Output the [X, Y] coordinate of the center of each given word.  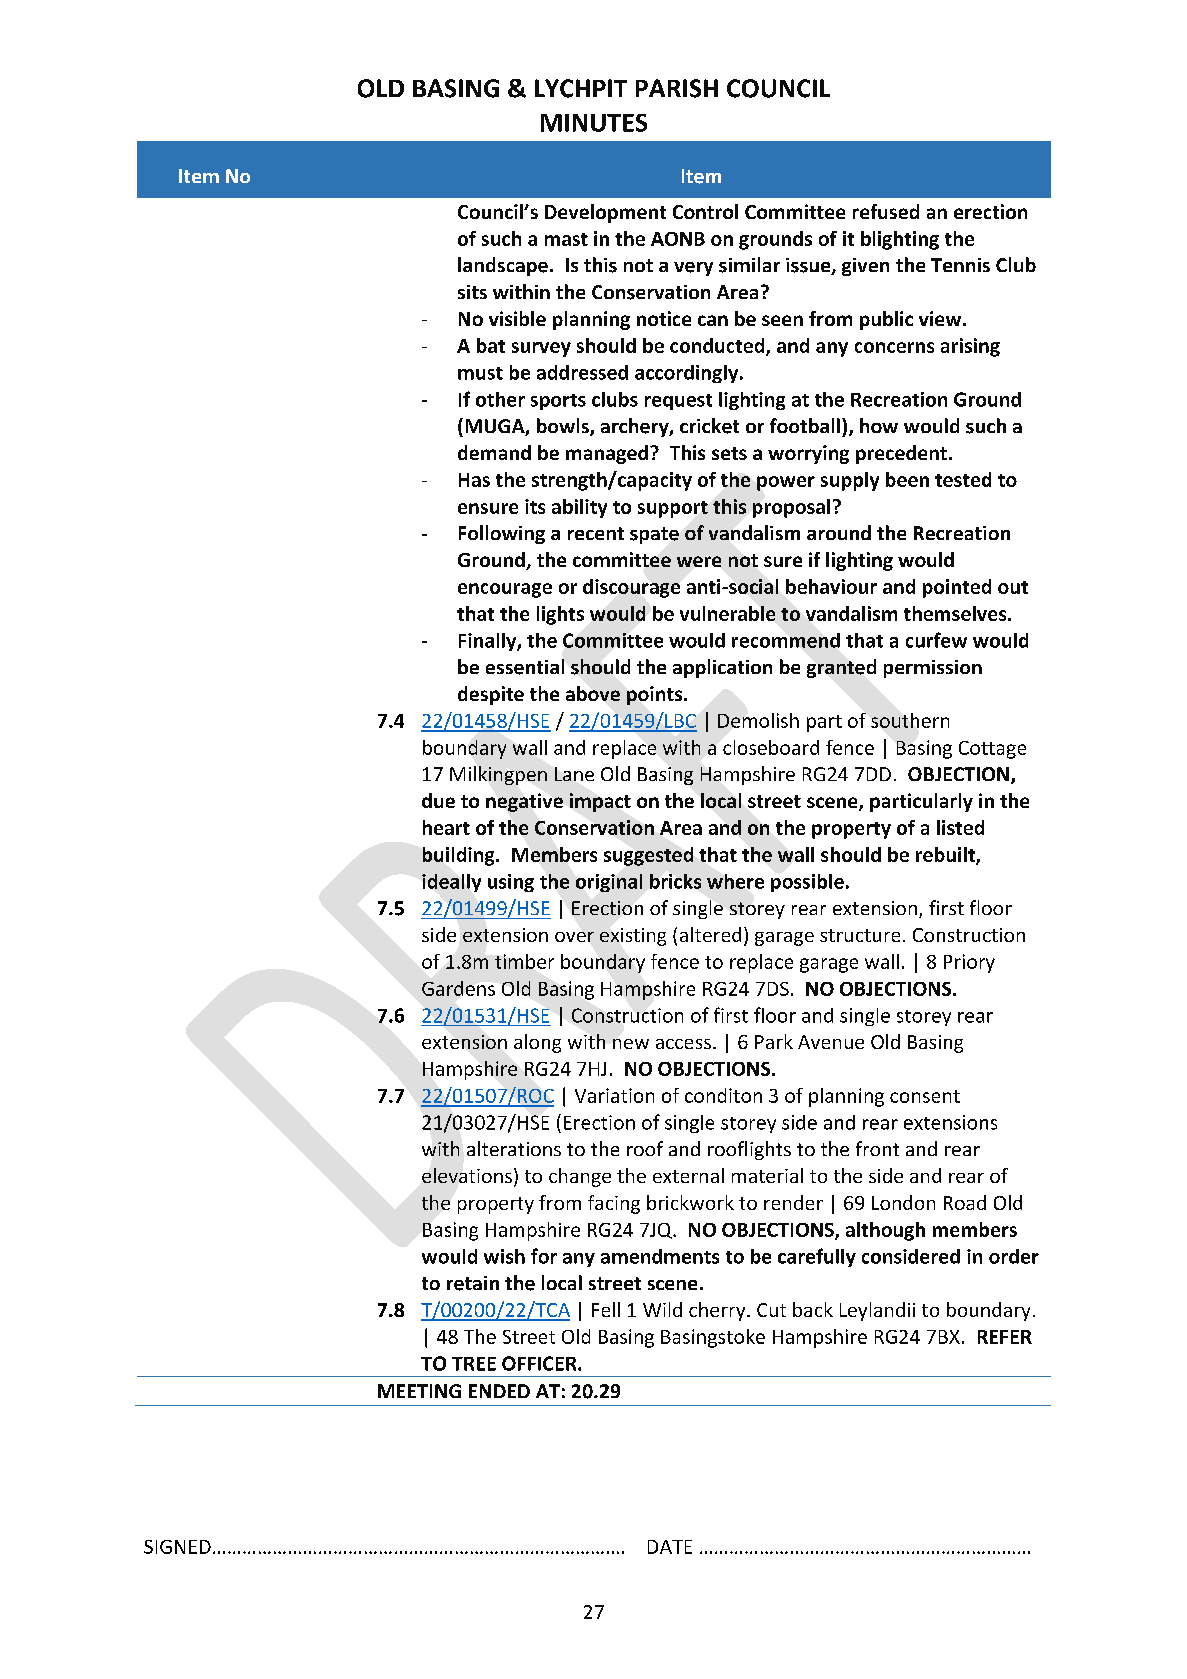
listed [960, 827]
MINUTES [594, 123]
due [438, 800]
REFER [1005, 1337]
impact [600, 802]
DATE [670, 1547]
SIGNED [177, 1547]
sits [472, 292]
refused [886, 211]
